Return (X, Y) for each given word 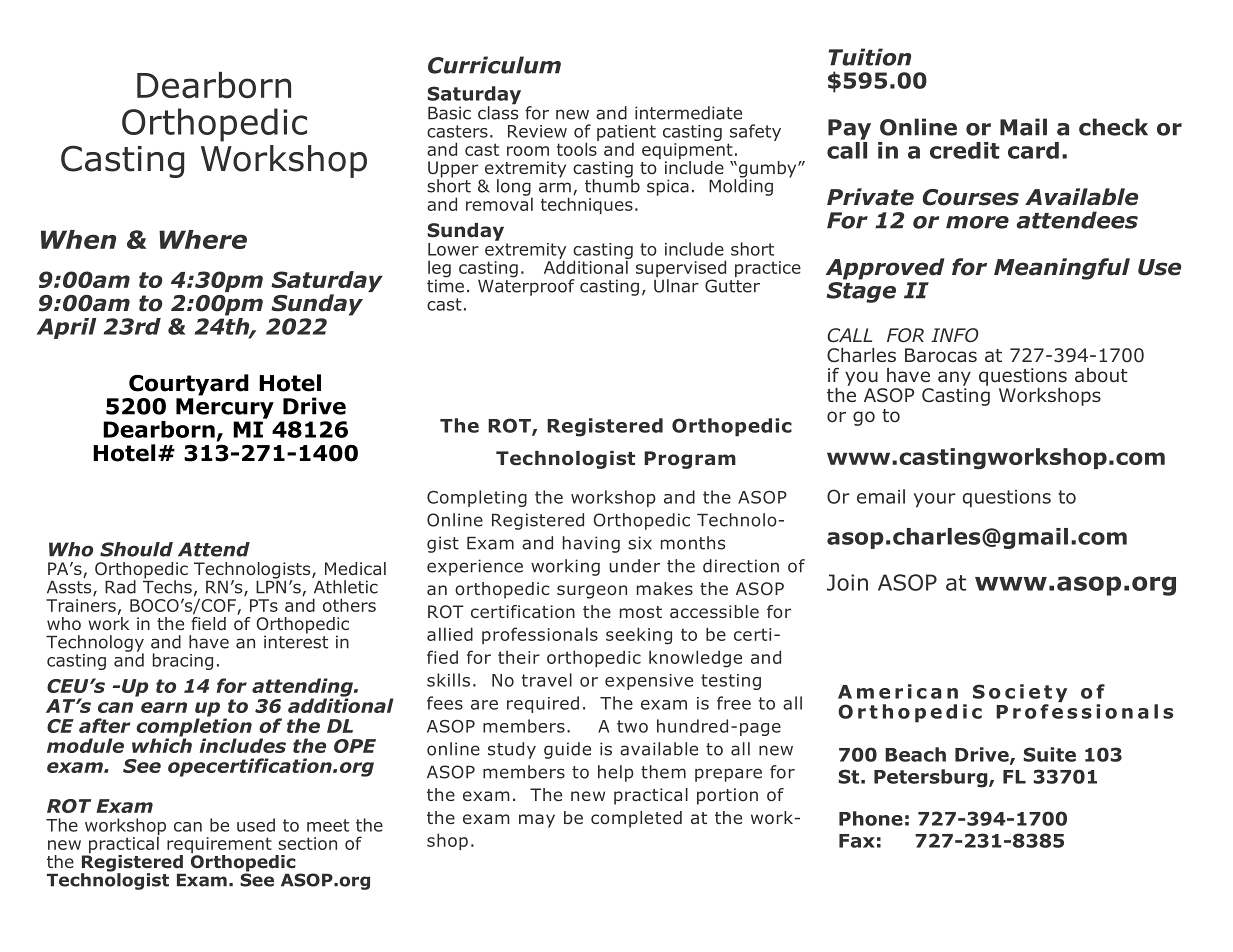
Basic (449, 113)
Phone (871, 818)
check (1113, 127)
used (256, 825)
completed (636, 819)
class (498, 111)
